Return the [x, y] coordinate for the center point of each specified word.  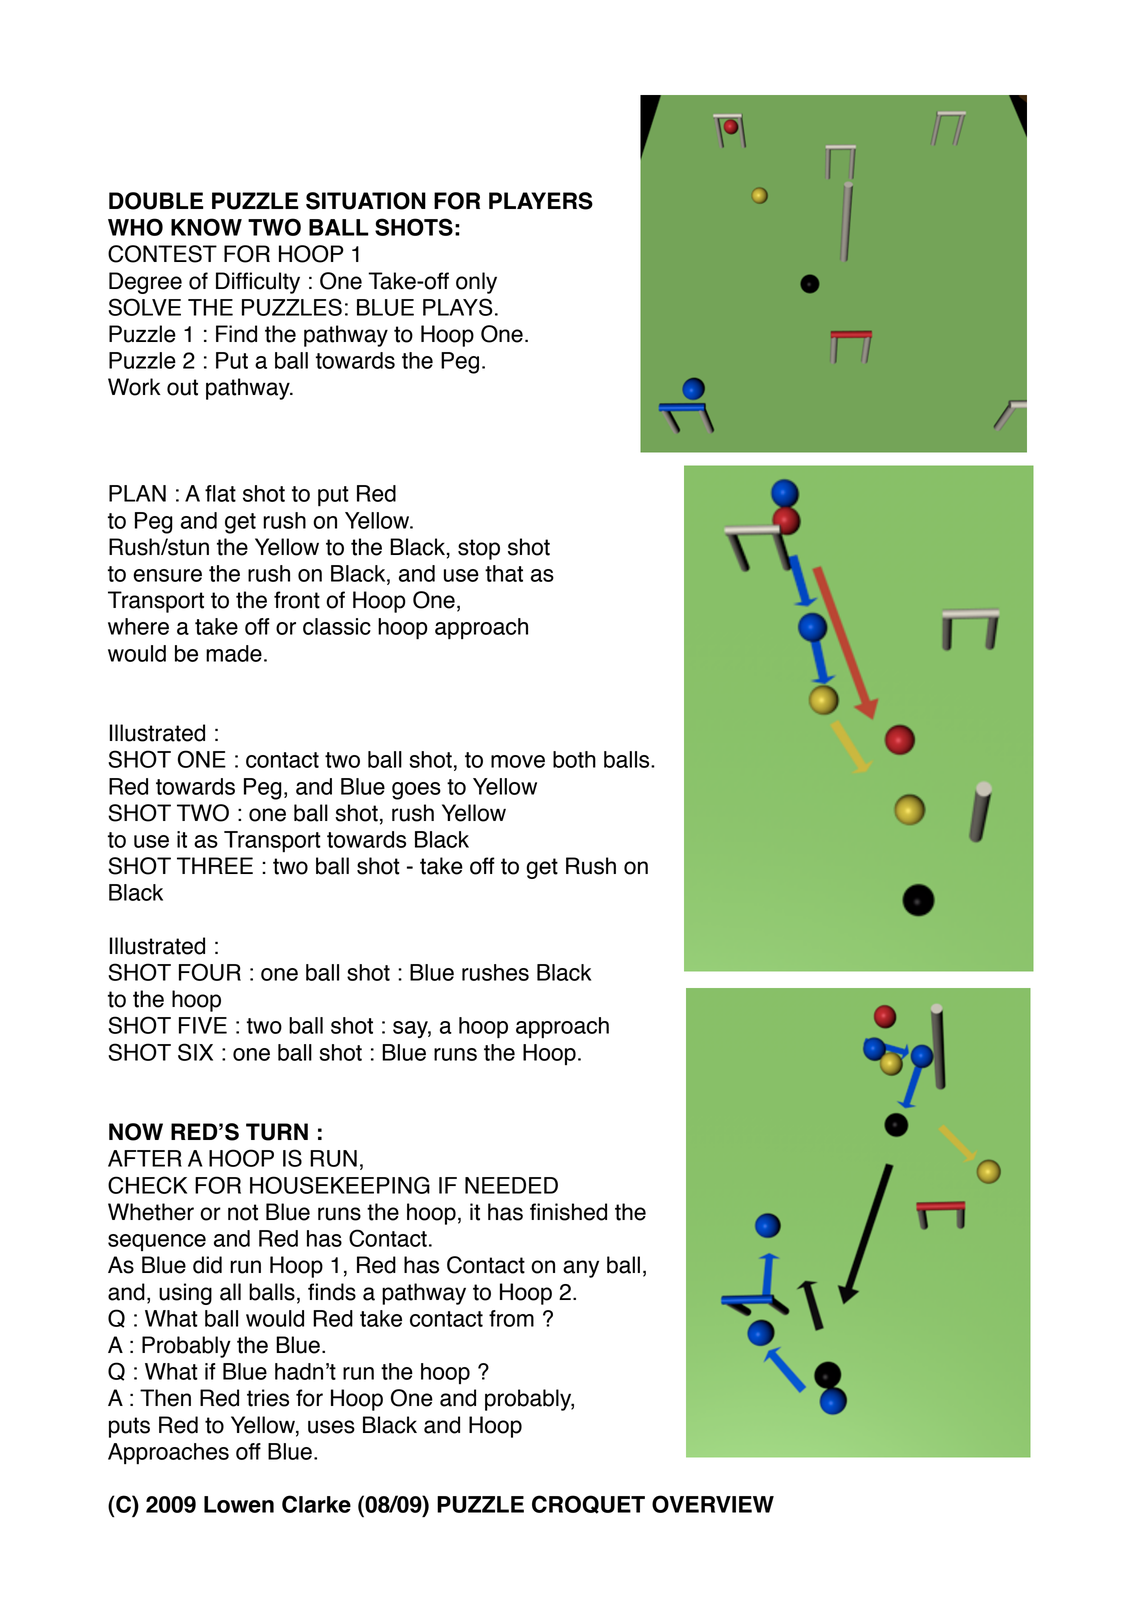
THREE [215, 865]
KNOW [206, 227]
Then [165, 1398]
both [574, 759]
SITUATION [366, 201]
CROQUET [588, 1504]
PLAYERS [541, 201]
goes [416, 791]
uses [331, 1427]
